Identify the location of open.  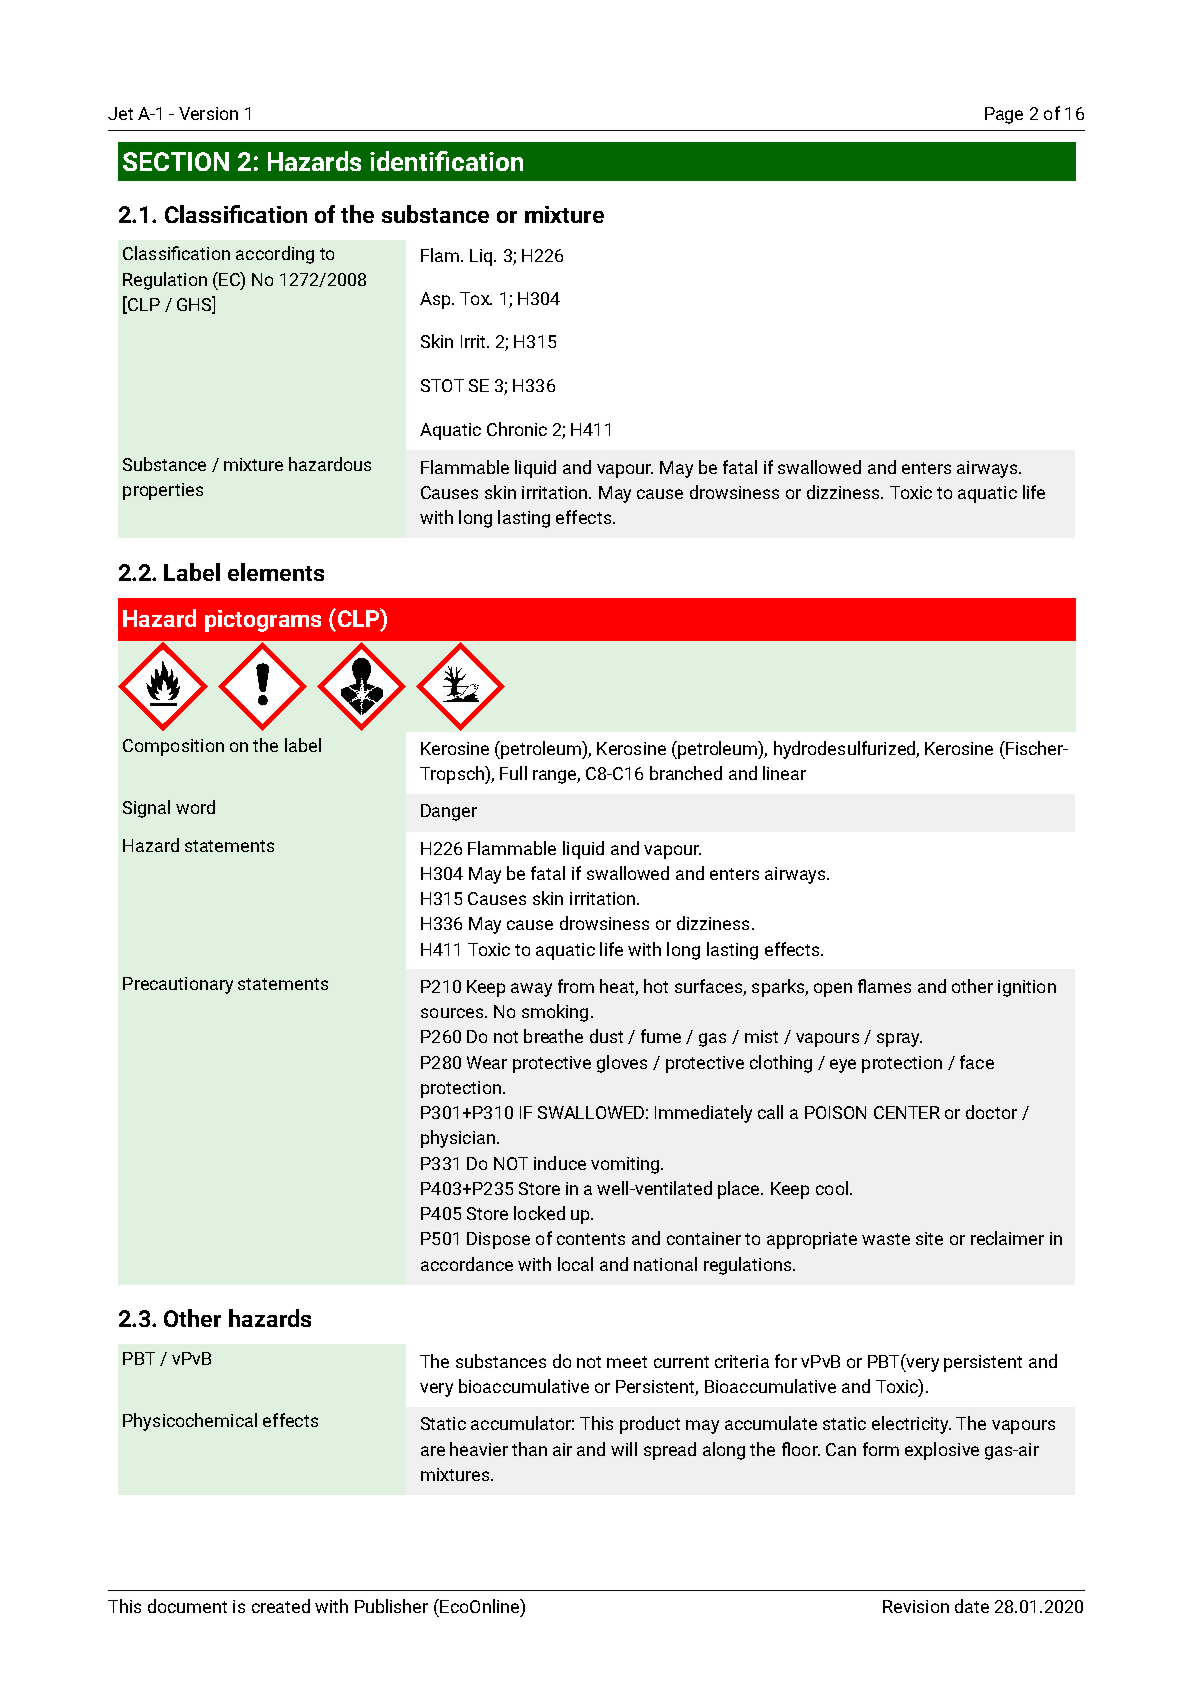
(833, 990).
